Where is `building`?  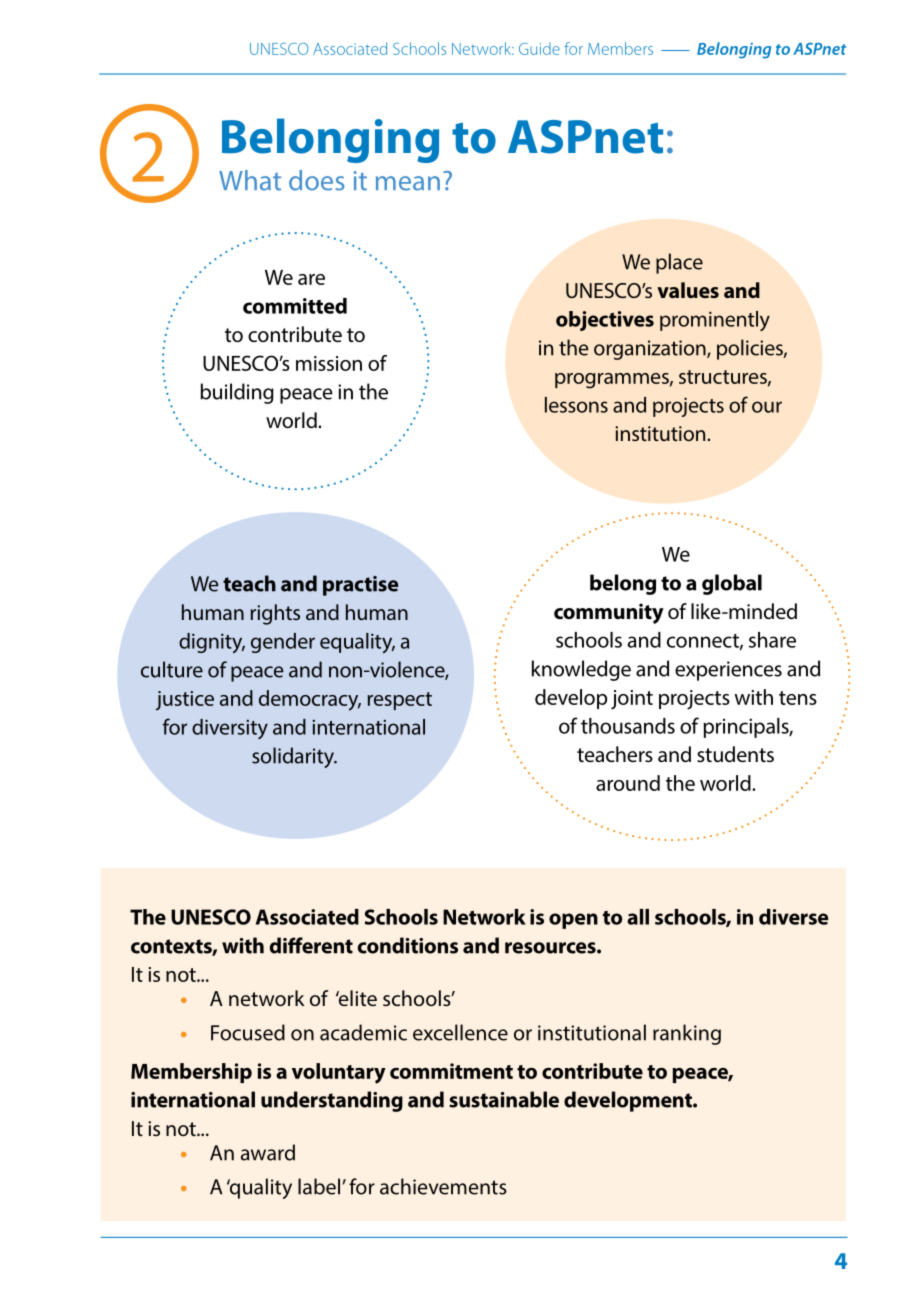 building is located at coordinates (237, 393).
